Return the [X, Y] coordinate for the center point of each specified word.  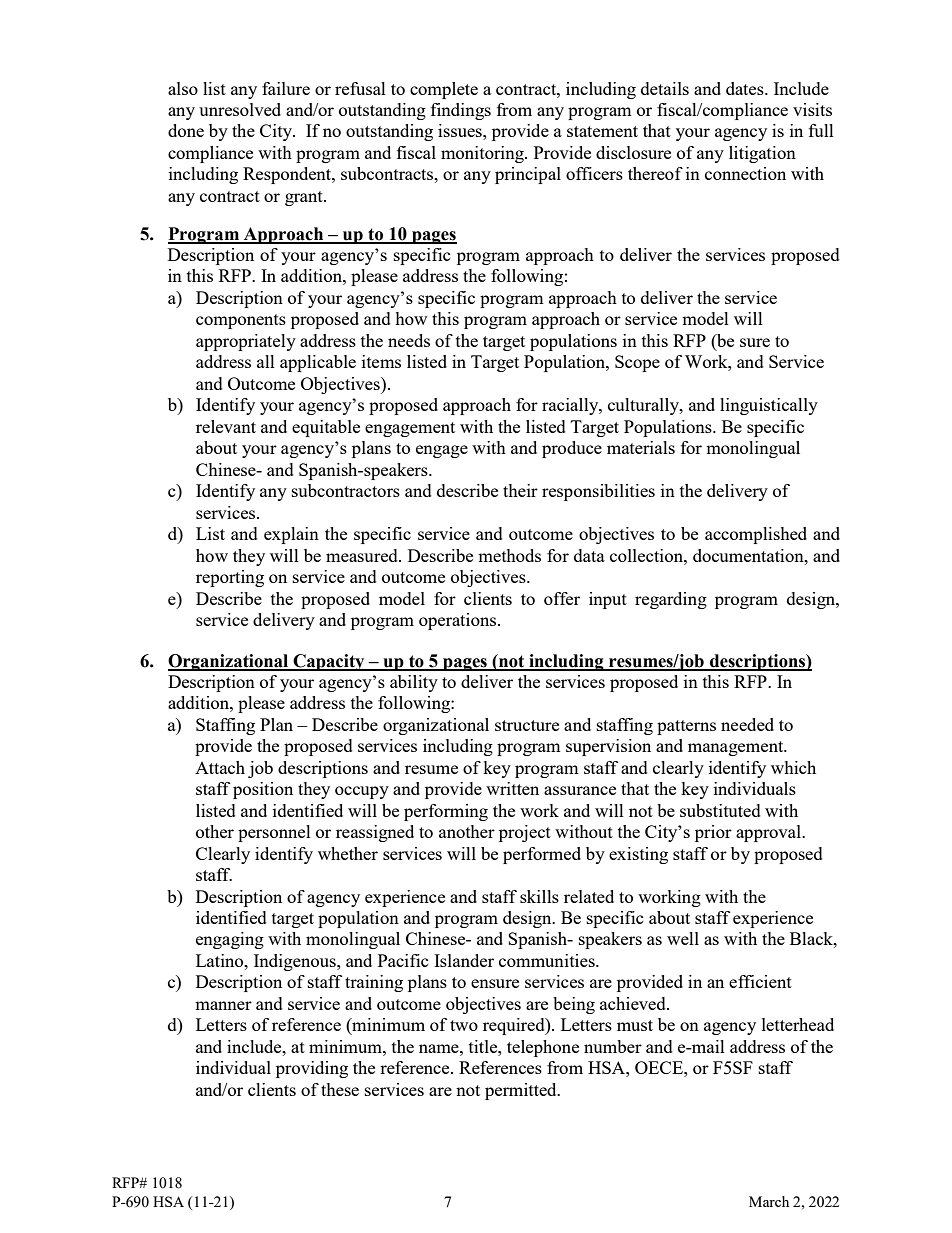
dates [746, 88]
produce [572, 449]
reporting [230, 578]
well [683, 938]
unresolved [240, 109]
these [340, 1089]
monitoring [483, 154]
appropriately [246, 342]
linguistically [769, 406]
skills [539, 896]
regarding [671, 600]
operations [459, 621]
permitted [522, 1091]
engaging [230, 940]
